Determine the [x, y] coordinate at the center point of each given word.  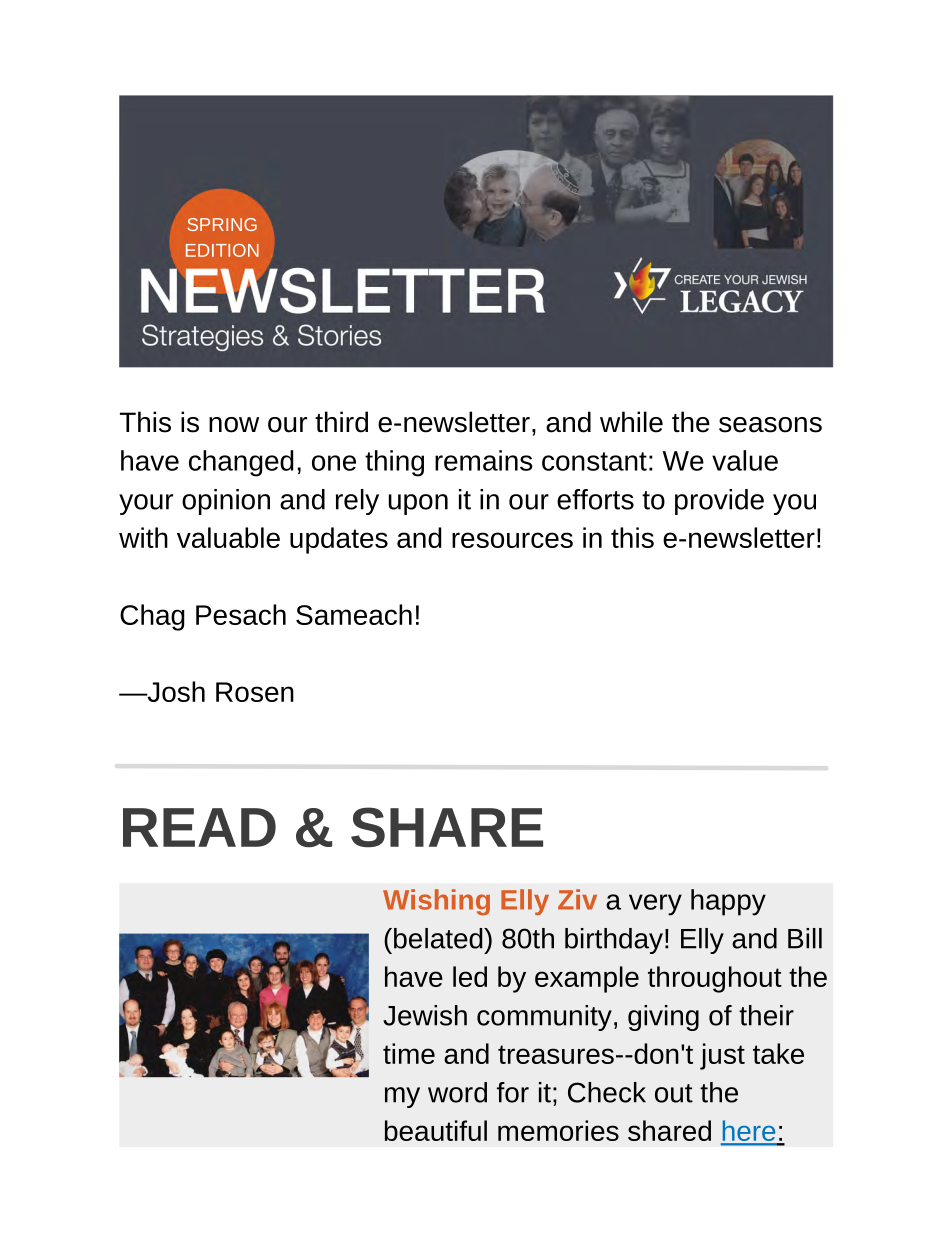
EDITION [222, 250]
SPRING [222, 224]
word [457, 1092]
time [409, 1053]
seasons [770, 425]
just [722, 1056]
